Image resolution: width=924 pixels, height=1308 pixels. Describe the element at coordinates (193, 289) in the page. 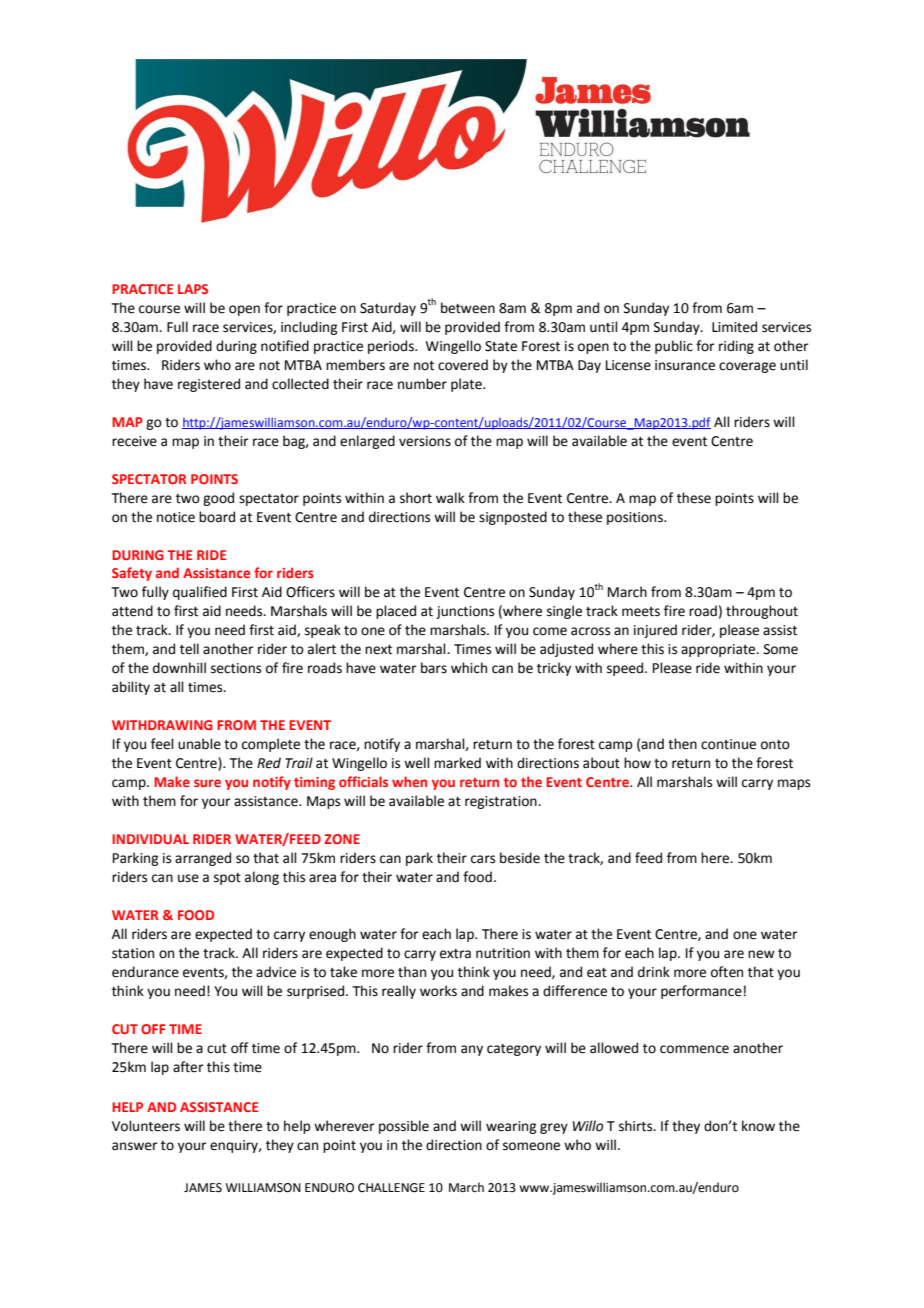

I see `LAPS` at that location.
